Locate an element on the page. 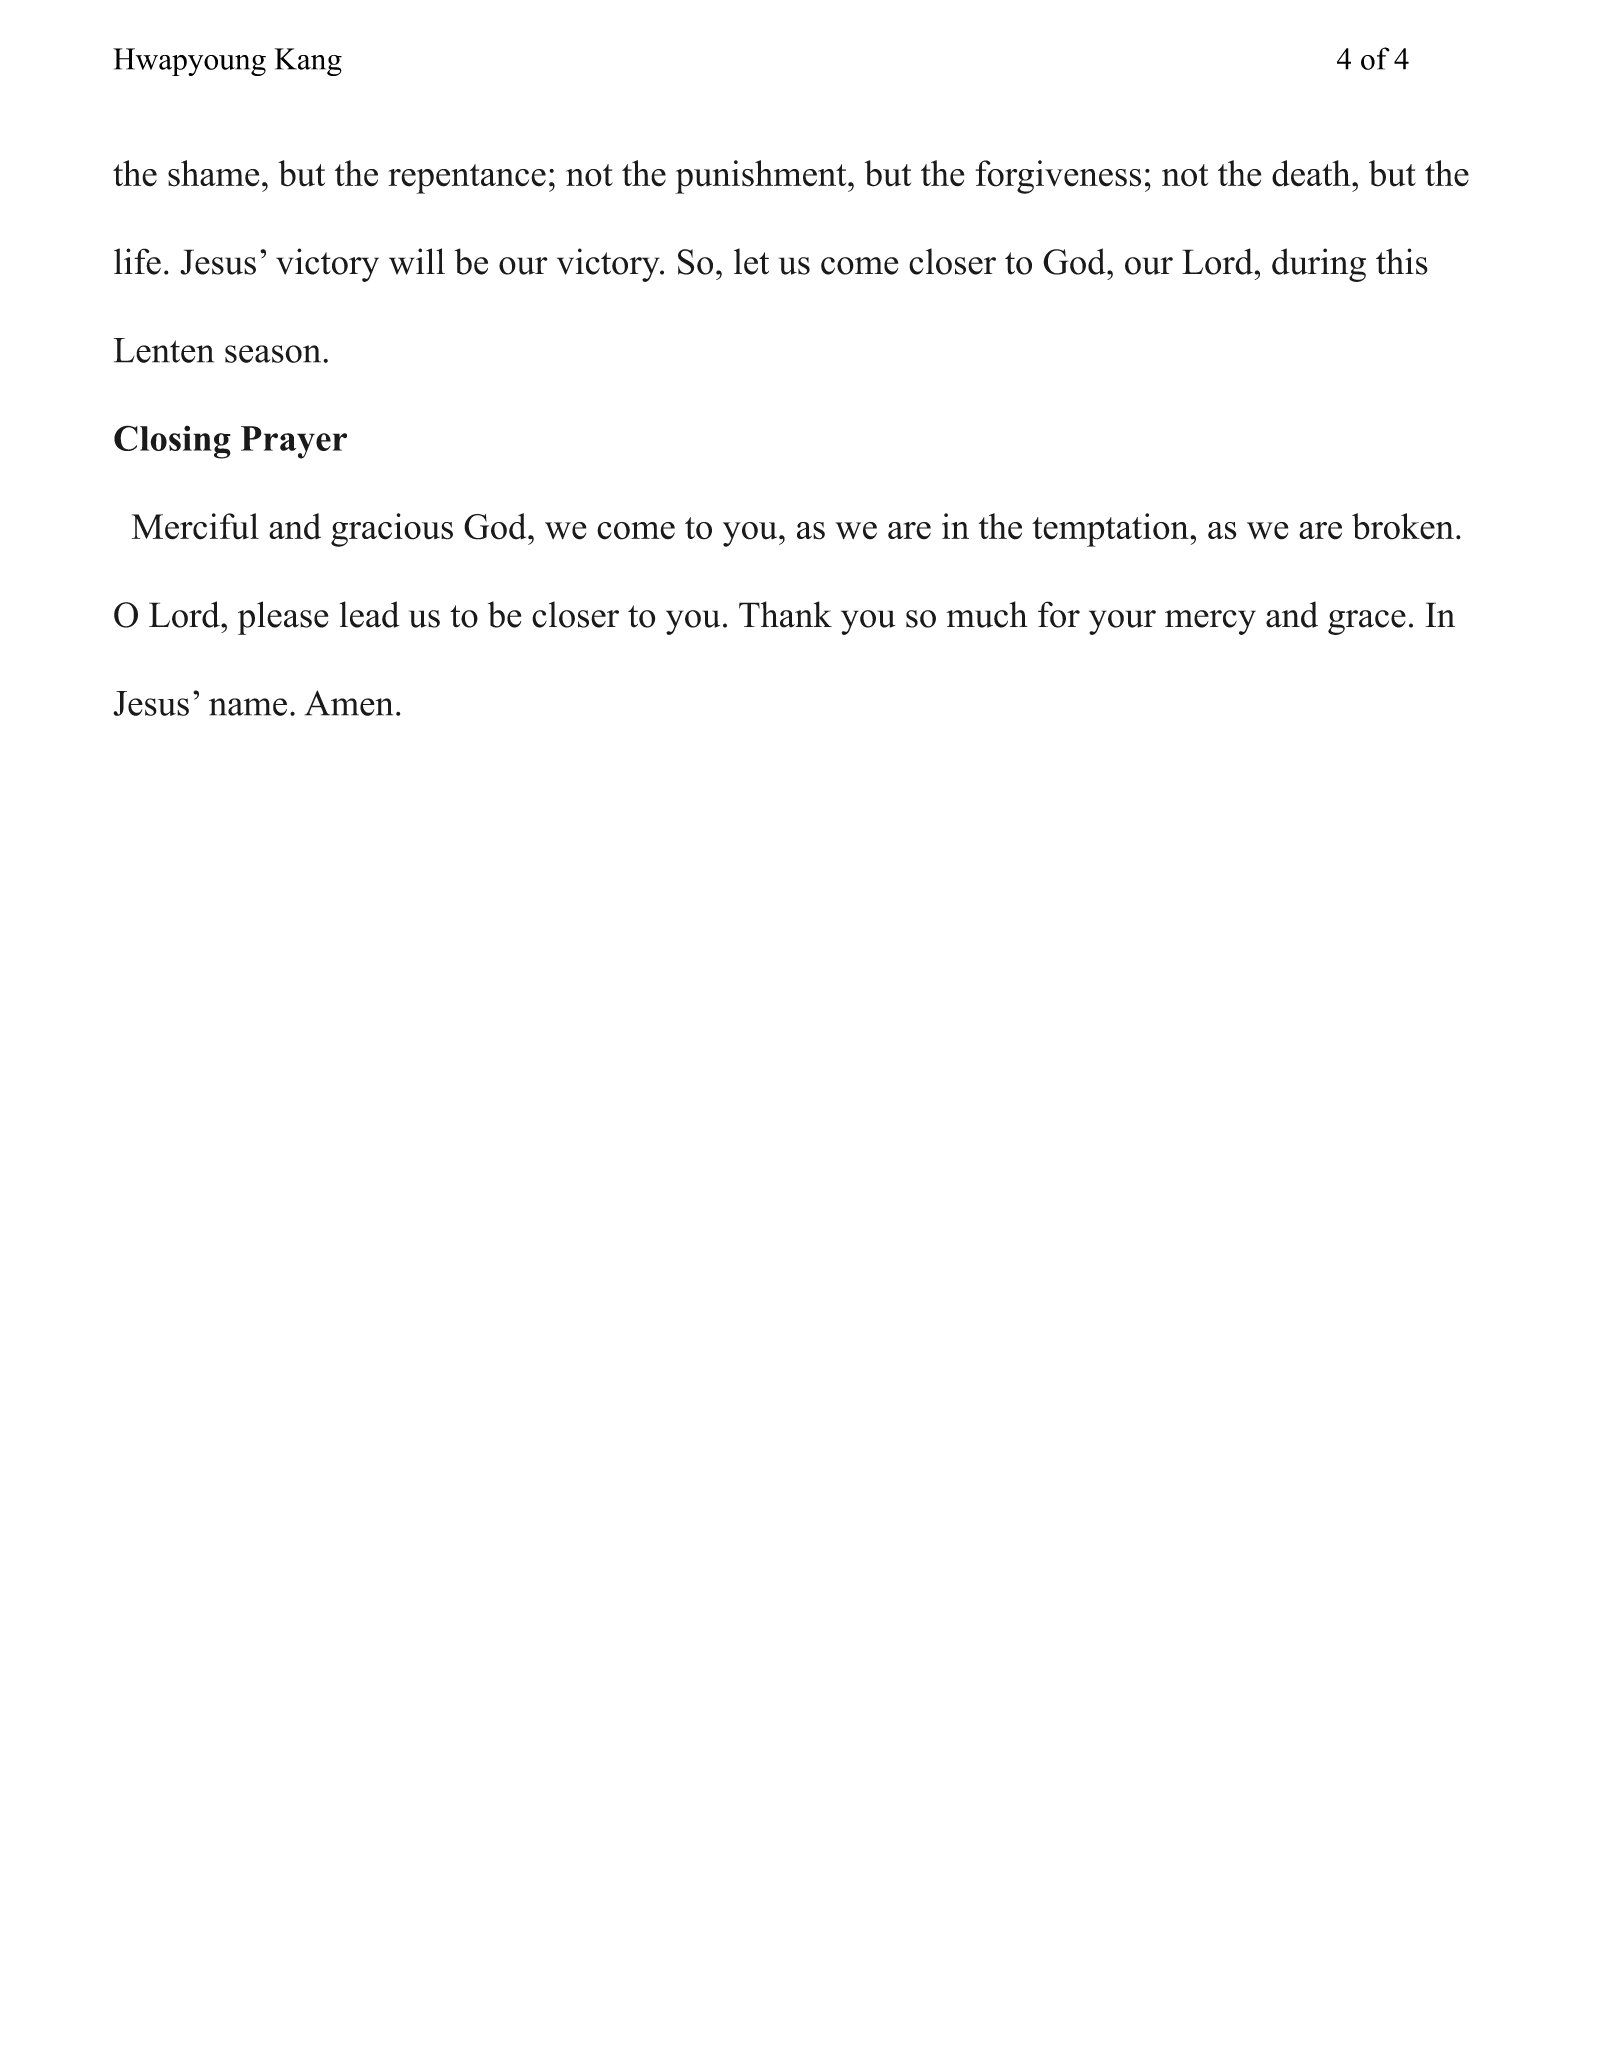 The height and width of the image is (2071, 1600). punishment is located at coordinates (762, 177).
